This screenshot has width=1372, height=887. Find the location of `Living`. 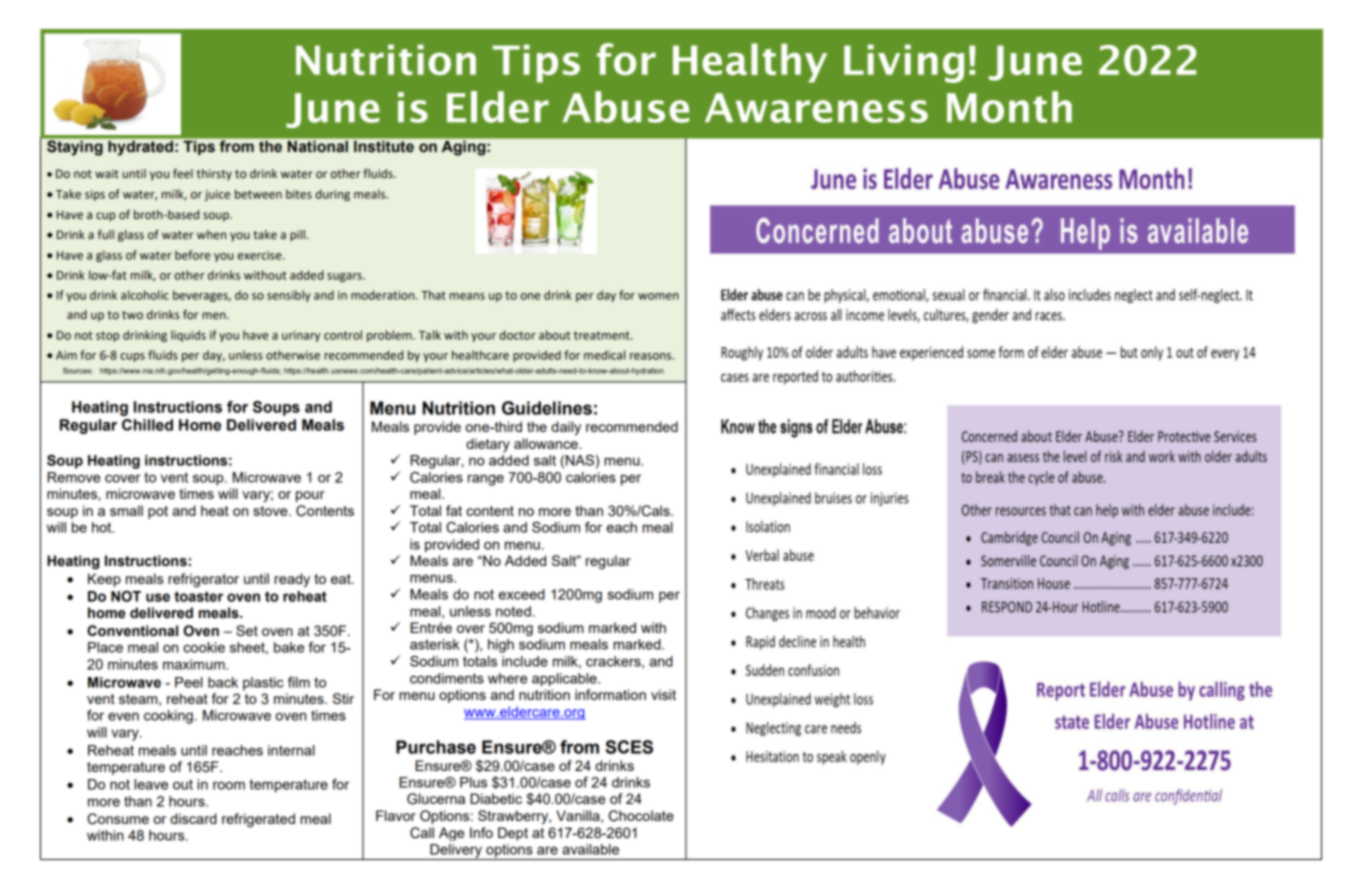

Living is located at coordinates (904, 63).
